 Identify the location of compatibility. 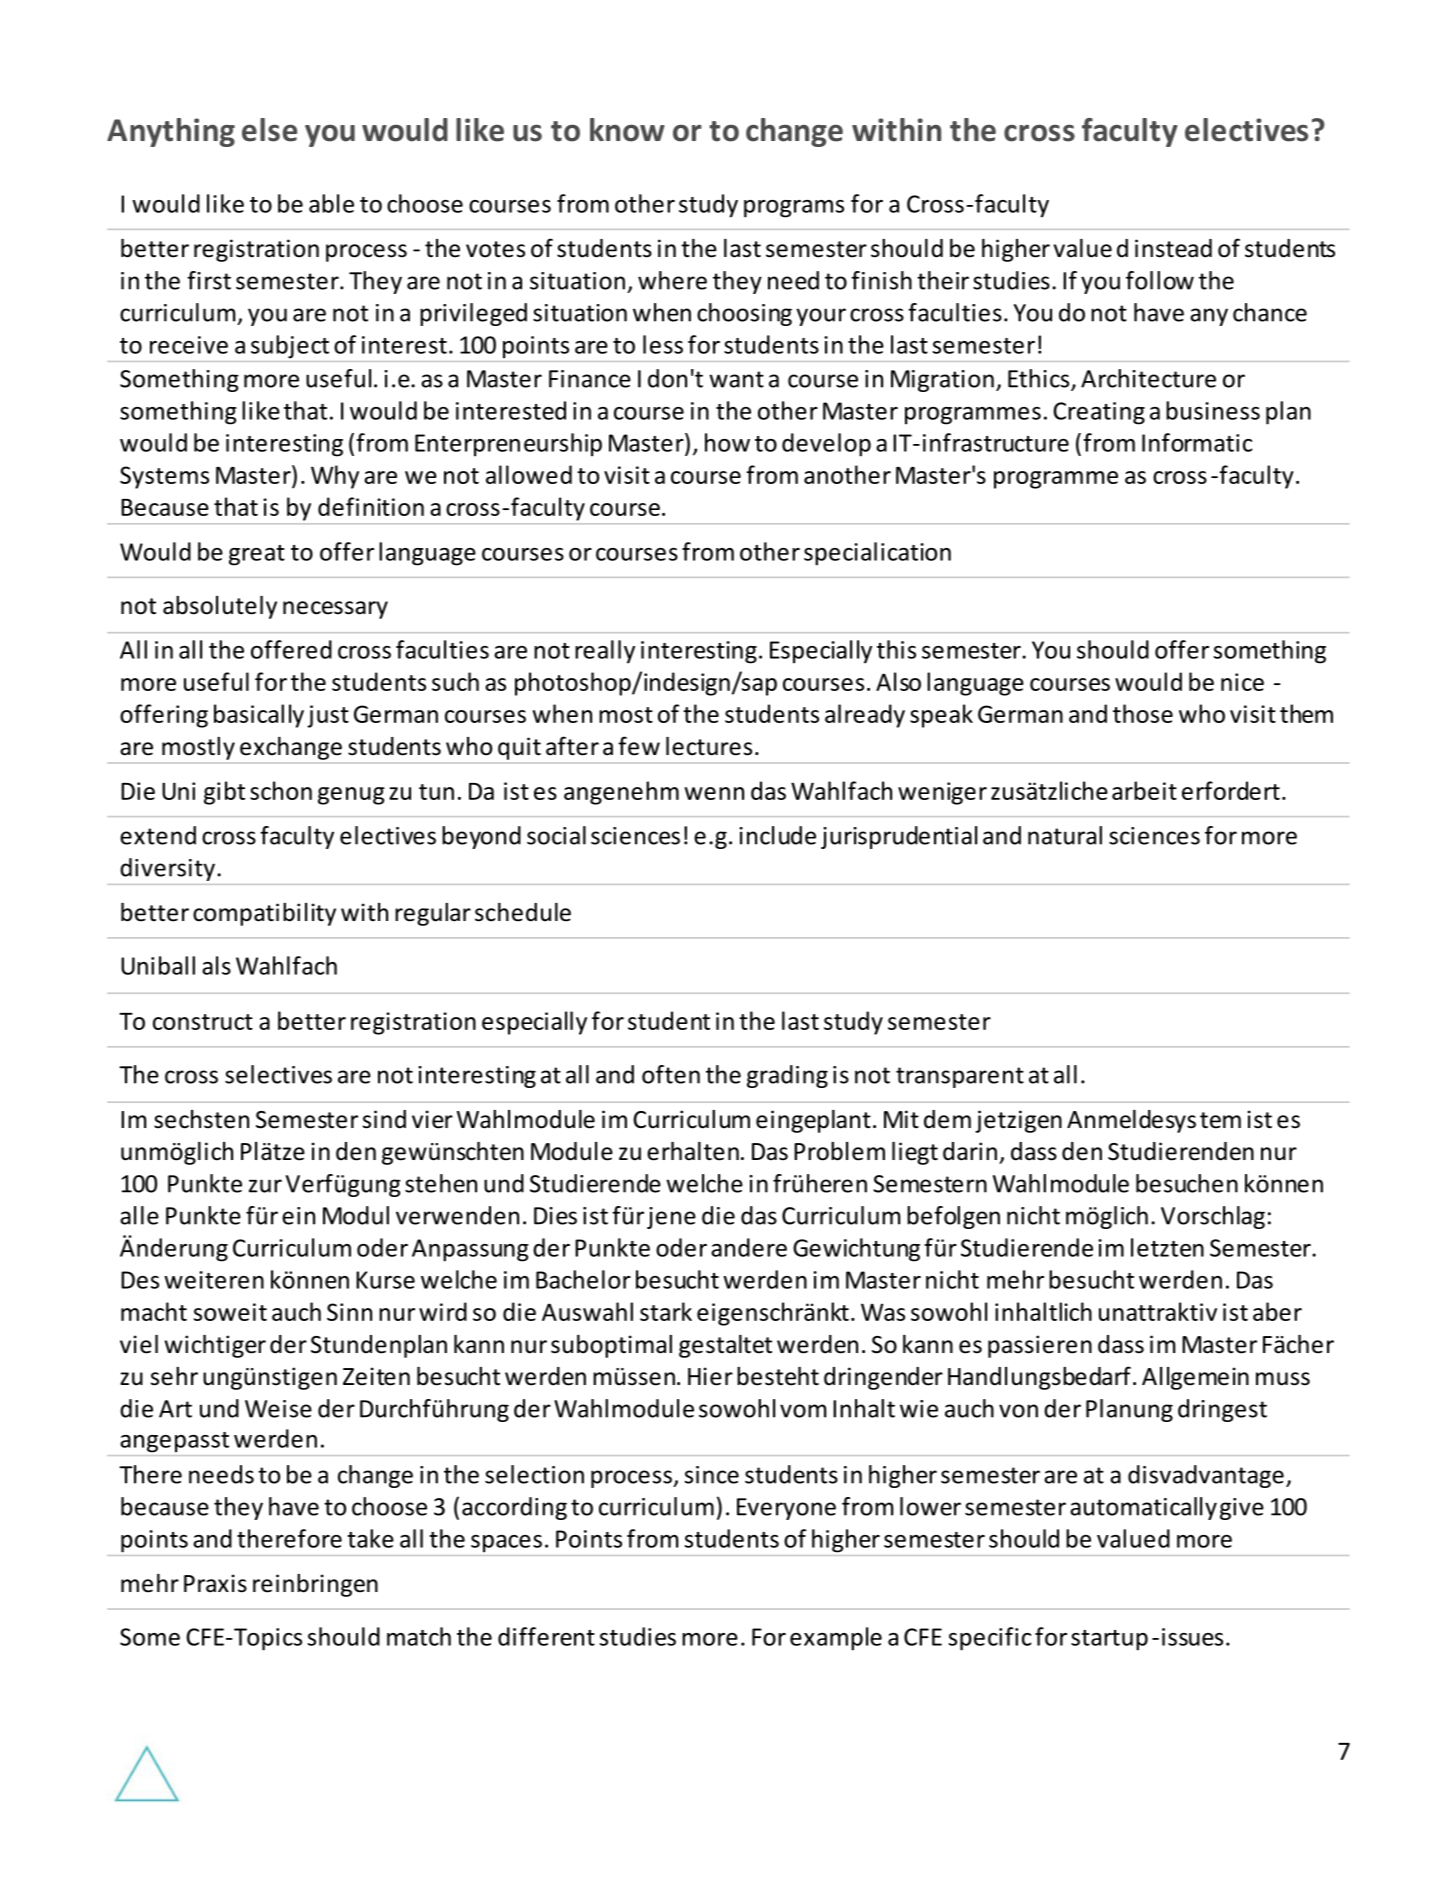
(264, 914).
